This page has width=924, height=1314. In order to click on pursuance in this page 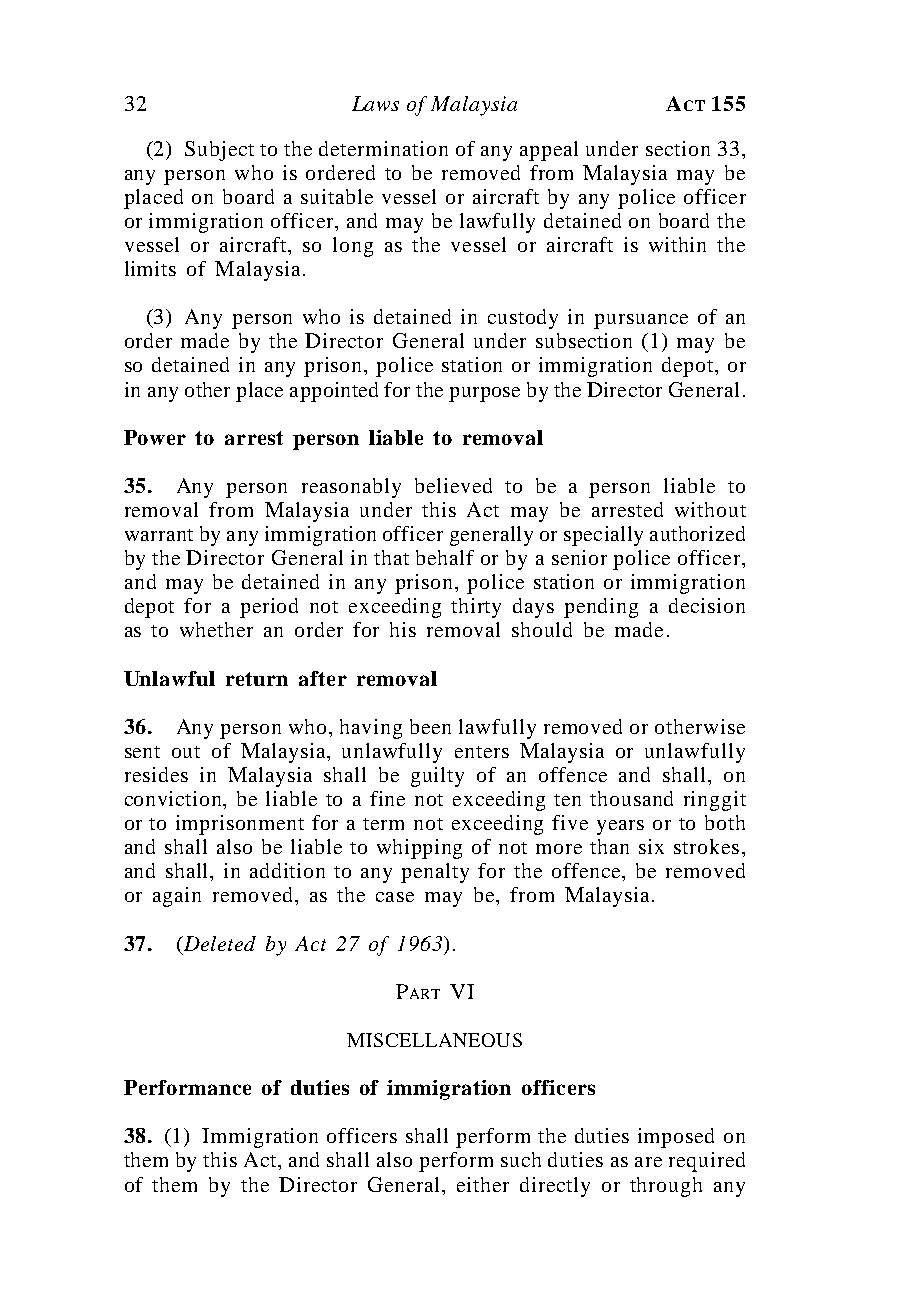, I will do `click(641, 321)`.
